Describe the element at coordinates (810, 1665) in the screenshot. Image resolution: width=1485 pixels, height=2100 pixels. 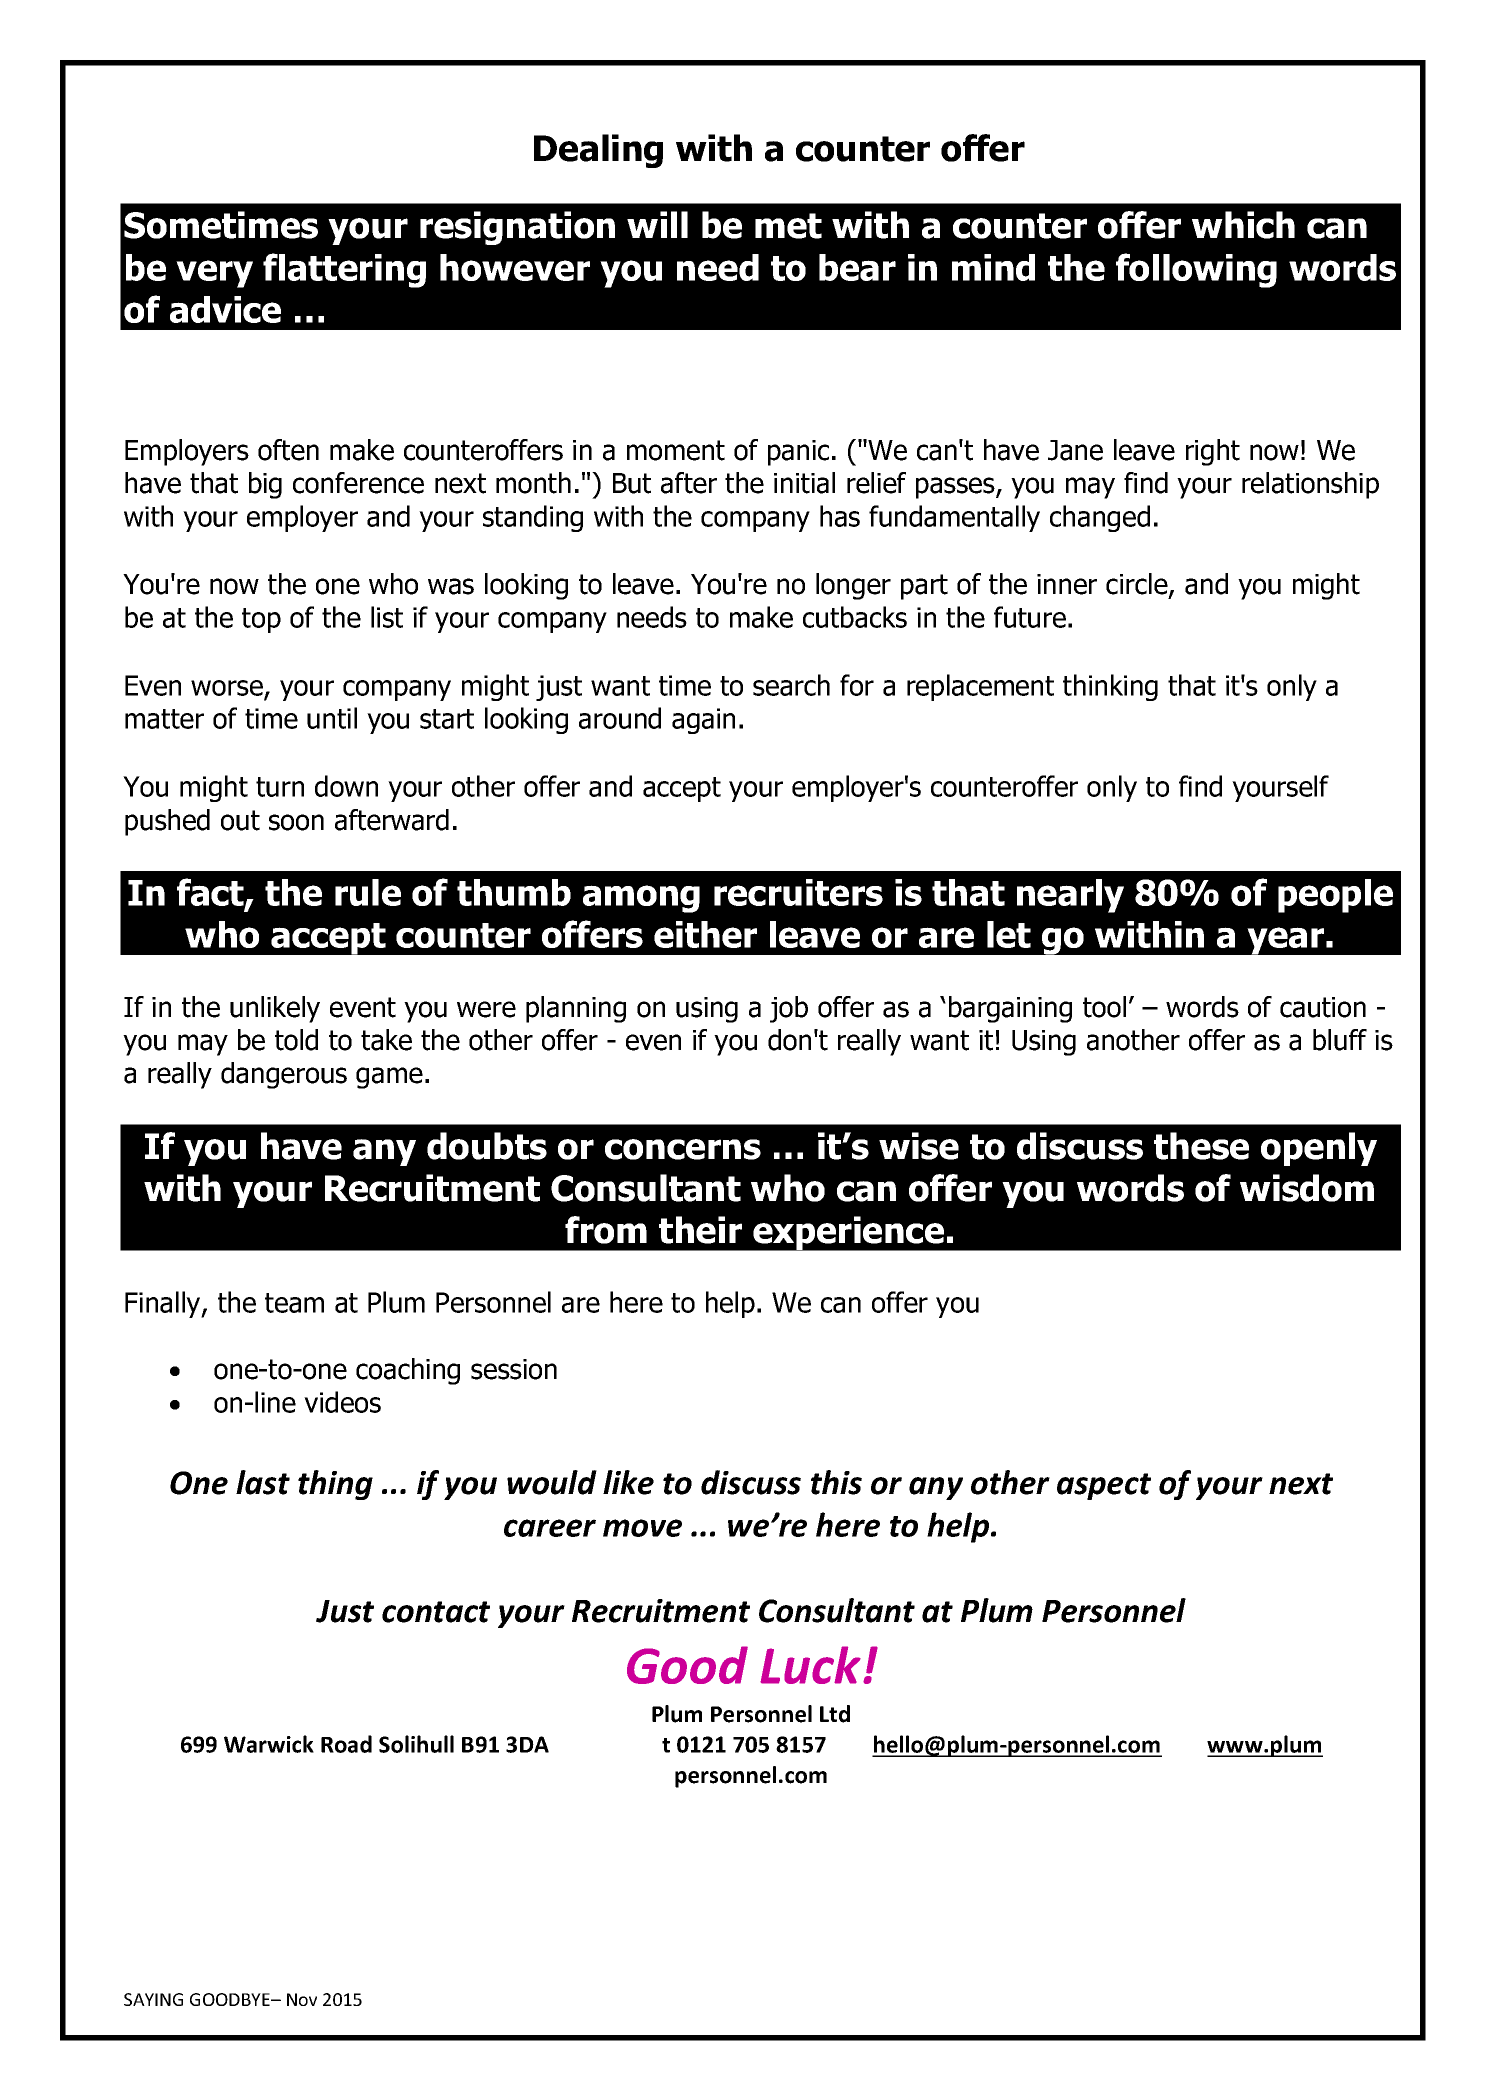
I see `Luck` at that location.
